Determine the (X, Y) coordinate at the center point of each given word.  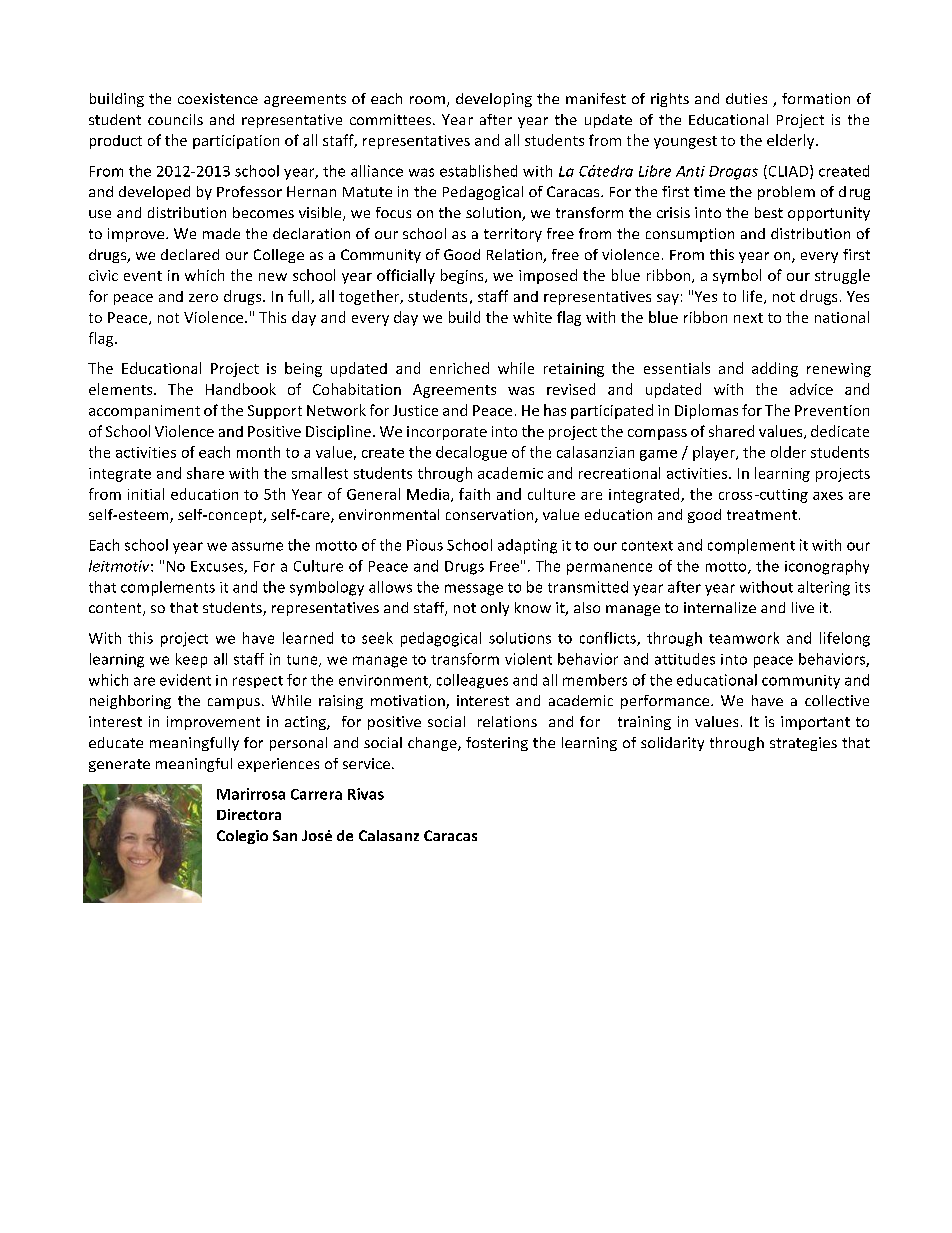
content (116, 609)
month (258, 452)
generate (119, 765)
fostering (497, 744)
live (803, 607)
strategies (803, 744)
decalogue (471, 453)
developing (494, 100)
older (788, 452)
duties (746, 98)
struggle (842, 276)
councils (175, 119)
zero (203, 298)
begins (463, 276)
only (495, 609)
